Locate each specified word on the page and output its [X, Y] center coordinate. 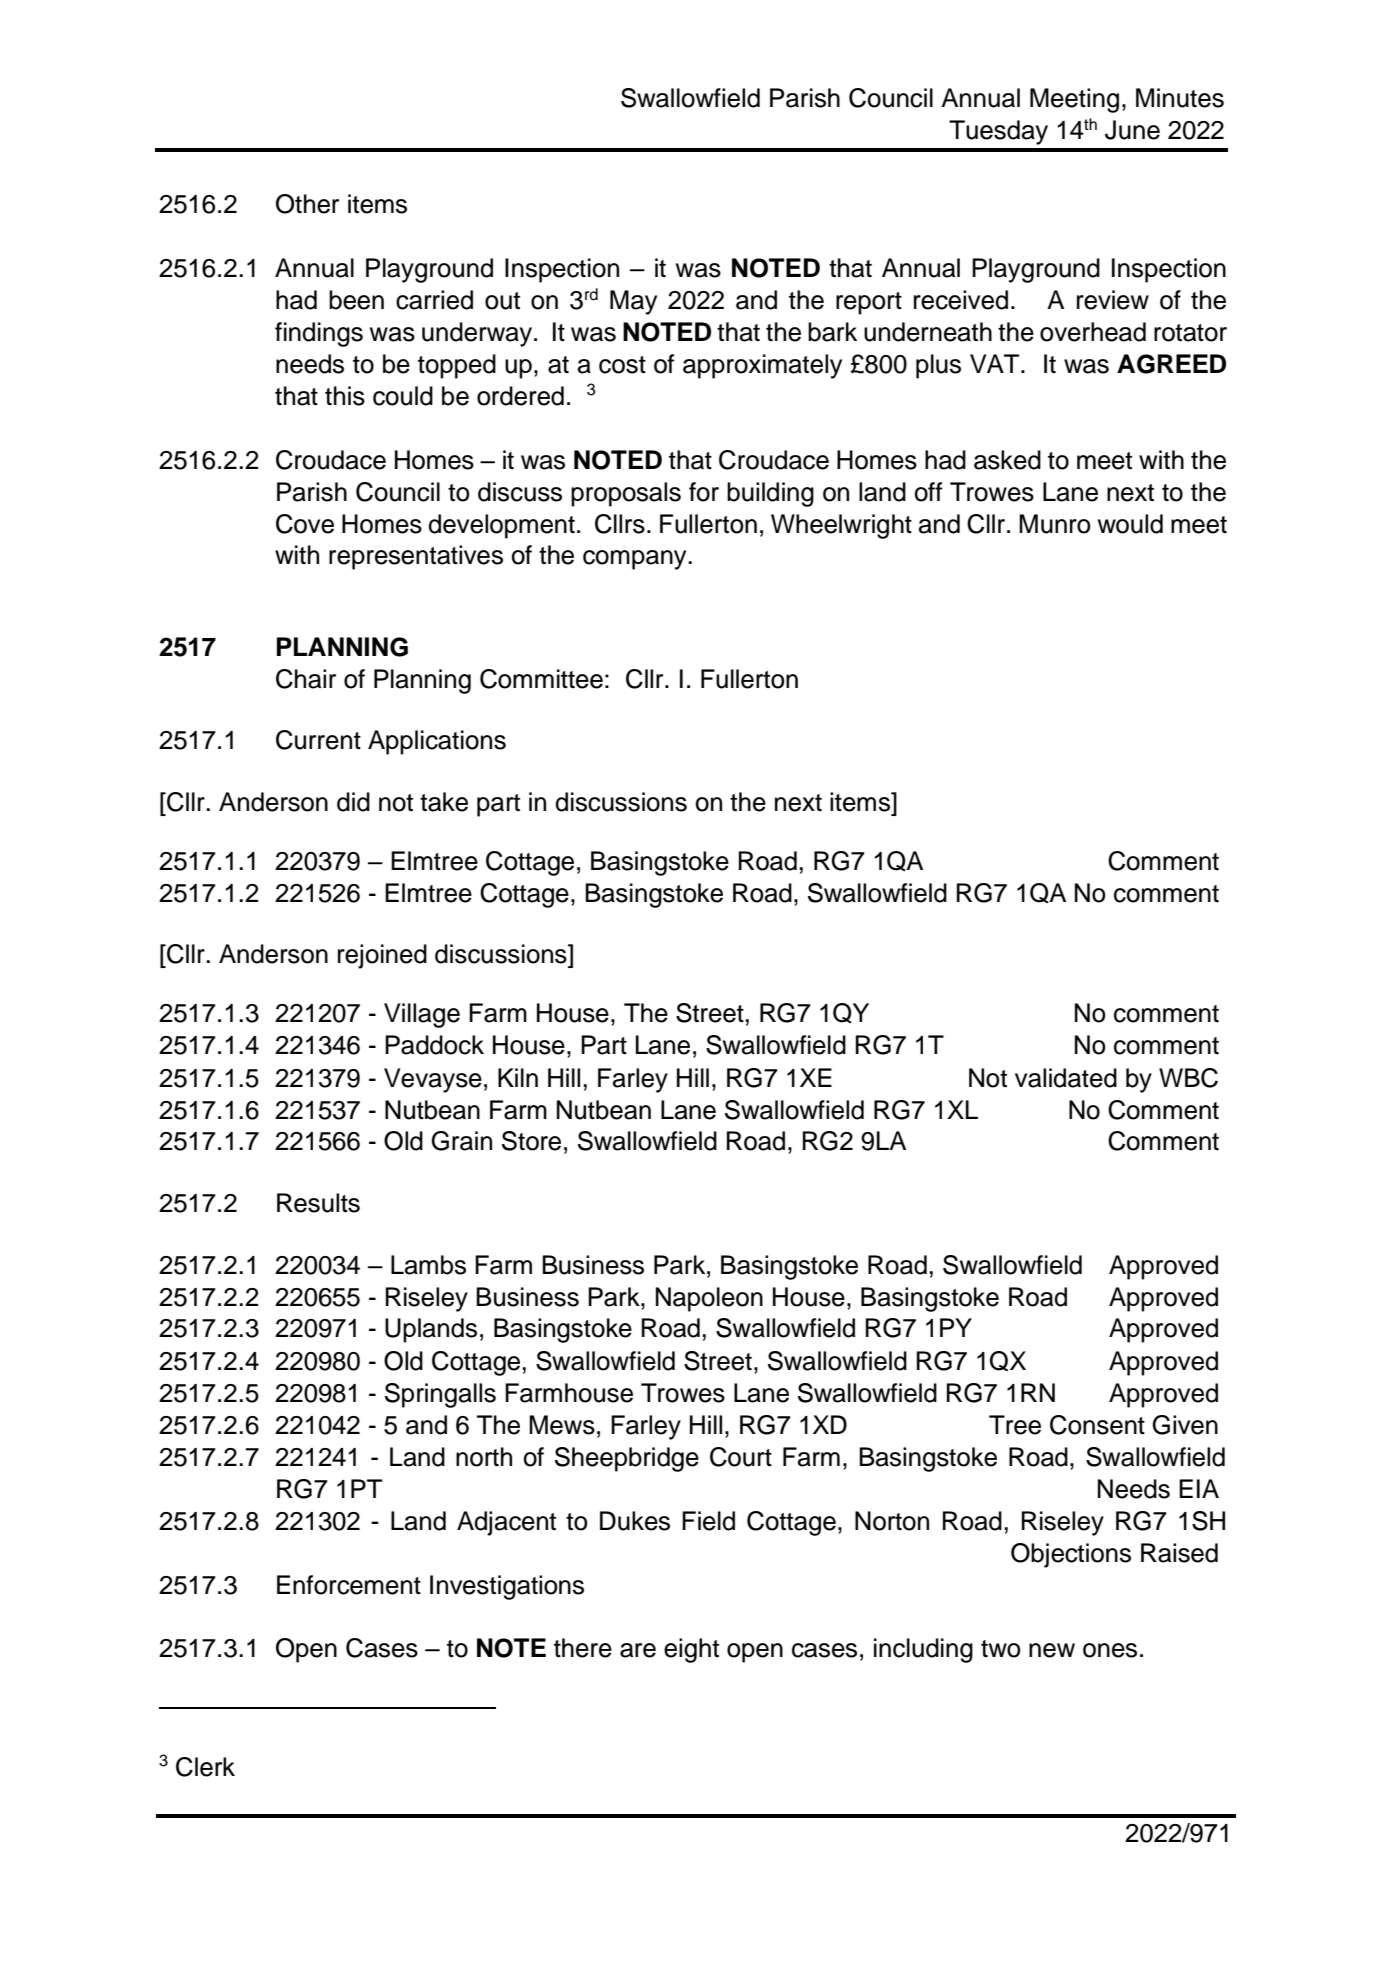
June [1132, 130]
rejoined [382, 956]
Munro [1055, 524]
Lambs [428, 1265]
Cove [305, 524]
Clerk [205, 1767]
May [633, 302]
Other [307, 204]
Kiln [518, 1077]
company [636, 560]
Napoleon [709, 1299]
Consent [1097, 1425]
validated [1066, 1078]
